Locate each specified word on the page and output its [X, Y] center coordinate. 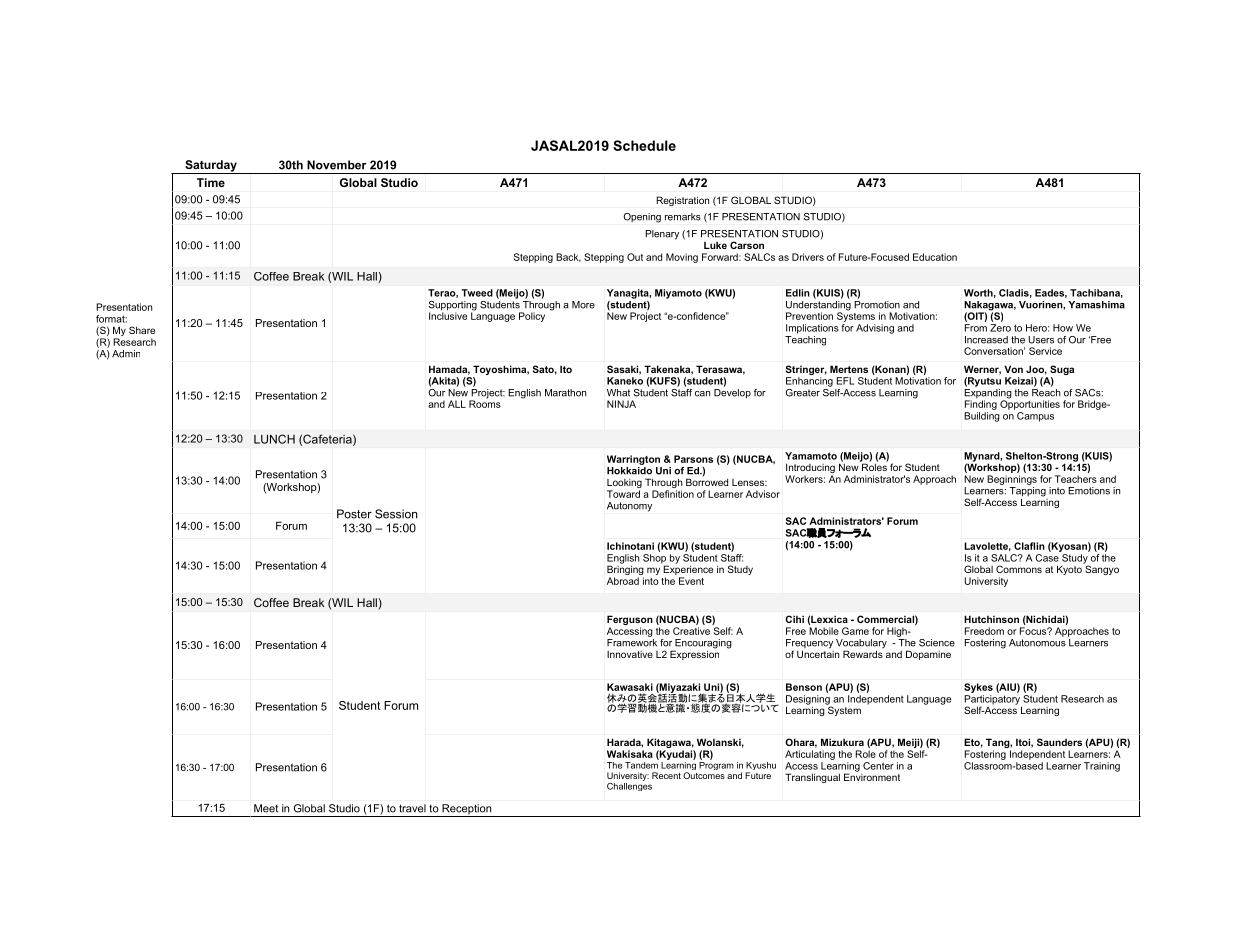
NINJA [621, 404]
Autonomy [629, 507]
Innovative [630, 654]
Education [935, 257]
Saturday [211, 167]
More [583, 305]
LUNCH [274, 439]
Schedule [644, 145]
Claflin [1029, 546]
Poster [354, 514]
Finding [981, 405]
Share [142, 330]
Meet [266, 808]
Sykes [978, 688]
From [976, 328]
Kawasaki [630, 687]
